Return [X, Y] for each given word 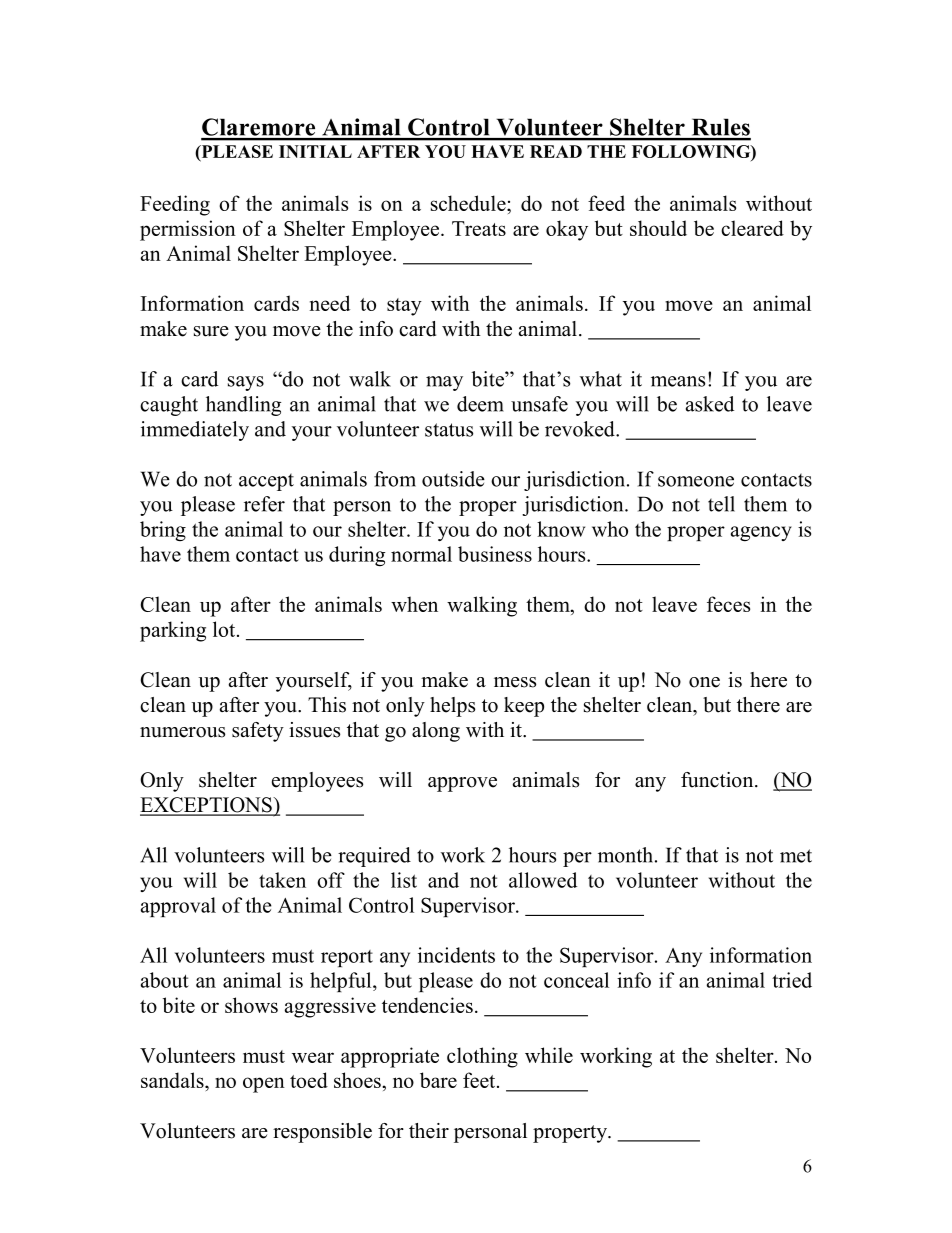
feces [728, 604]
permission [188, 230]
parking [173, 631]
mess [515, 682]
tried [792, 980]
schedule [469, 203]
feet [480, 1080]
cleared [752, 228]
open [264, 1085]
